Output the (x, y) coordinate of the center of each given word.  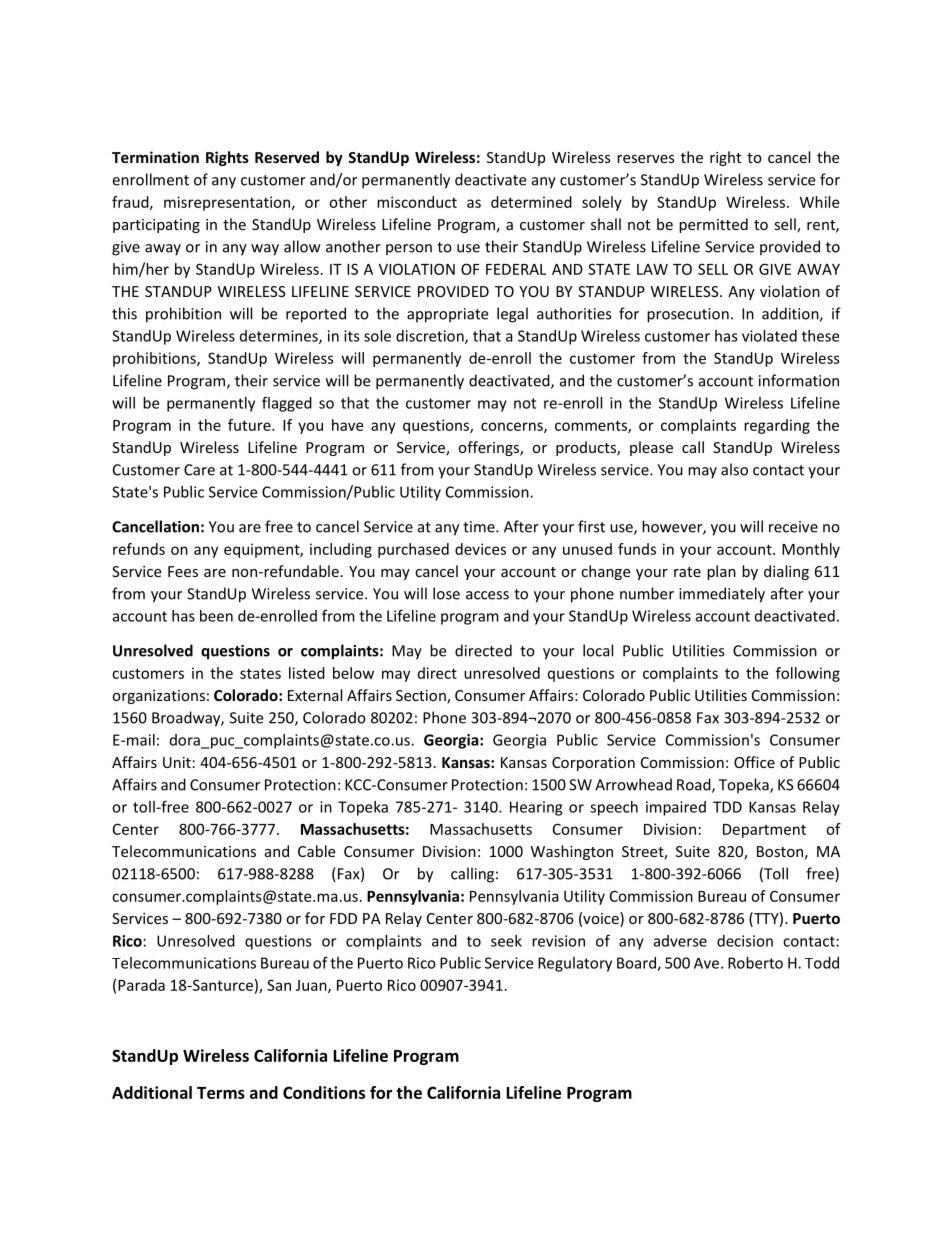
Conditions (324, 1092)
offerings (489, 448)
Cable (316, 851)
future (250, 425)
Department (764, 831)
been (216, 616)
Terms (221, 1093)
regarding (777, 426)
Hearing (536, 808)
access (487, 595)
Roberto (755, 963)
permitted (713, 225)
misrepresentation (227, 203)
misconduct (417, 202)
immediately (722, 595)
